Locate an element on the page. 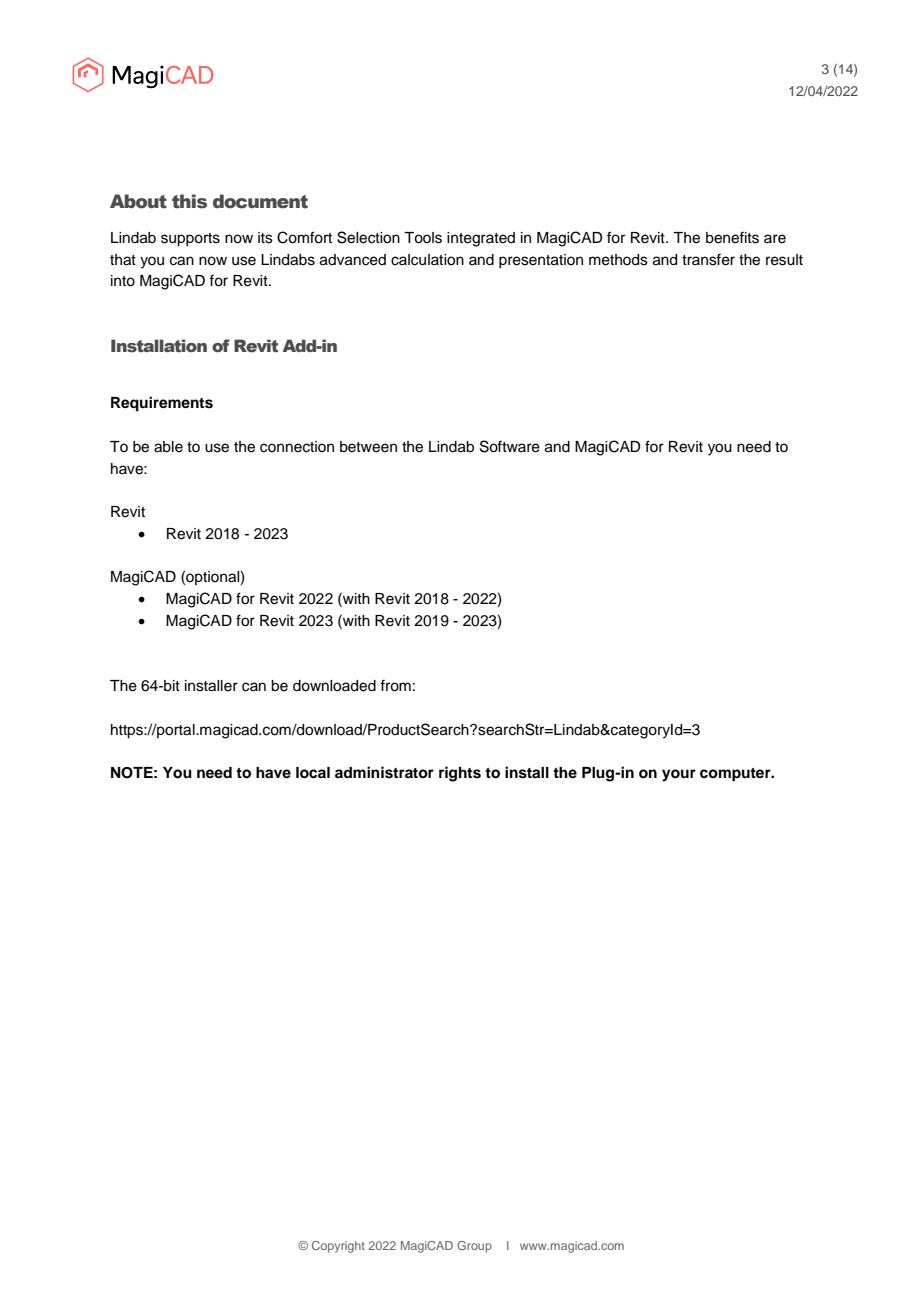 The height and width of the page is (1308, 924). your is located at coordinates (679, 775).
